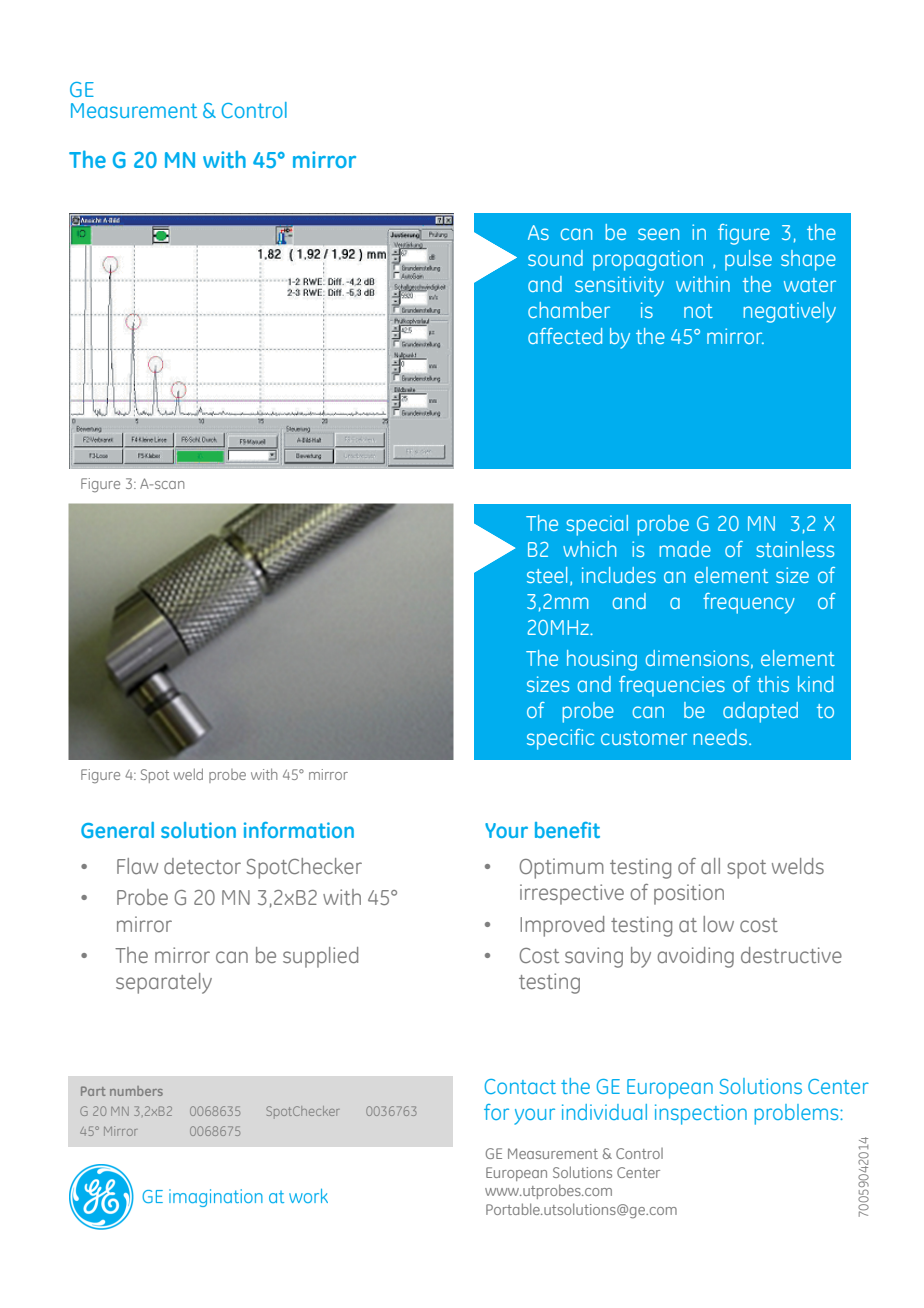 The image size is (924, 1308). I want to click on numbers, so click(136, 1091).
